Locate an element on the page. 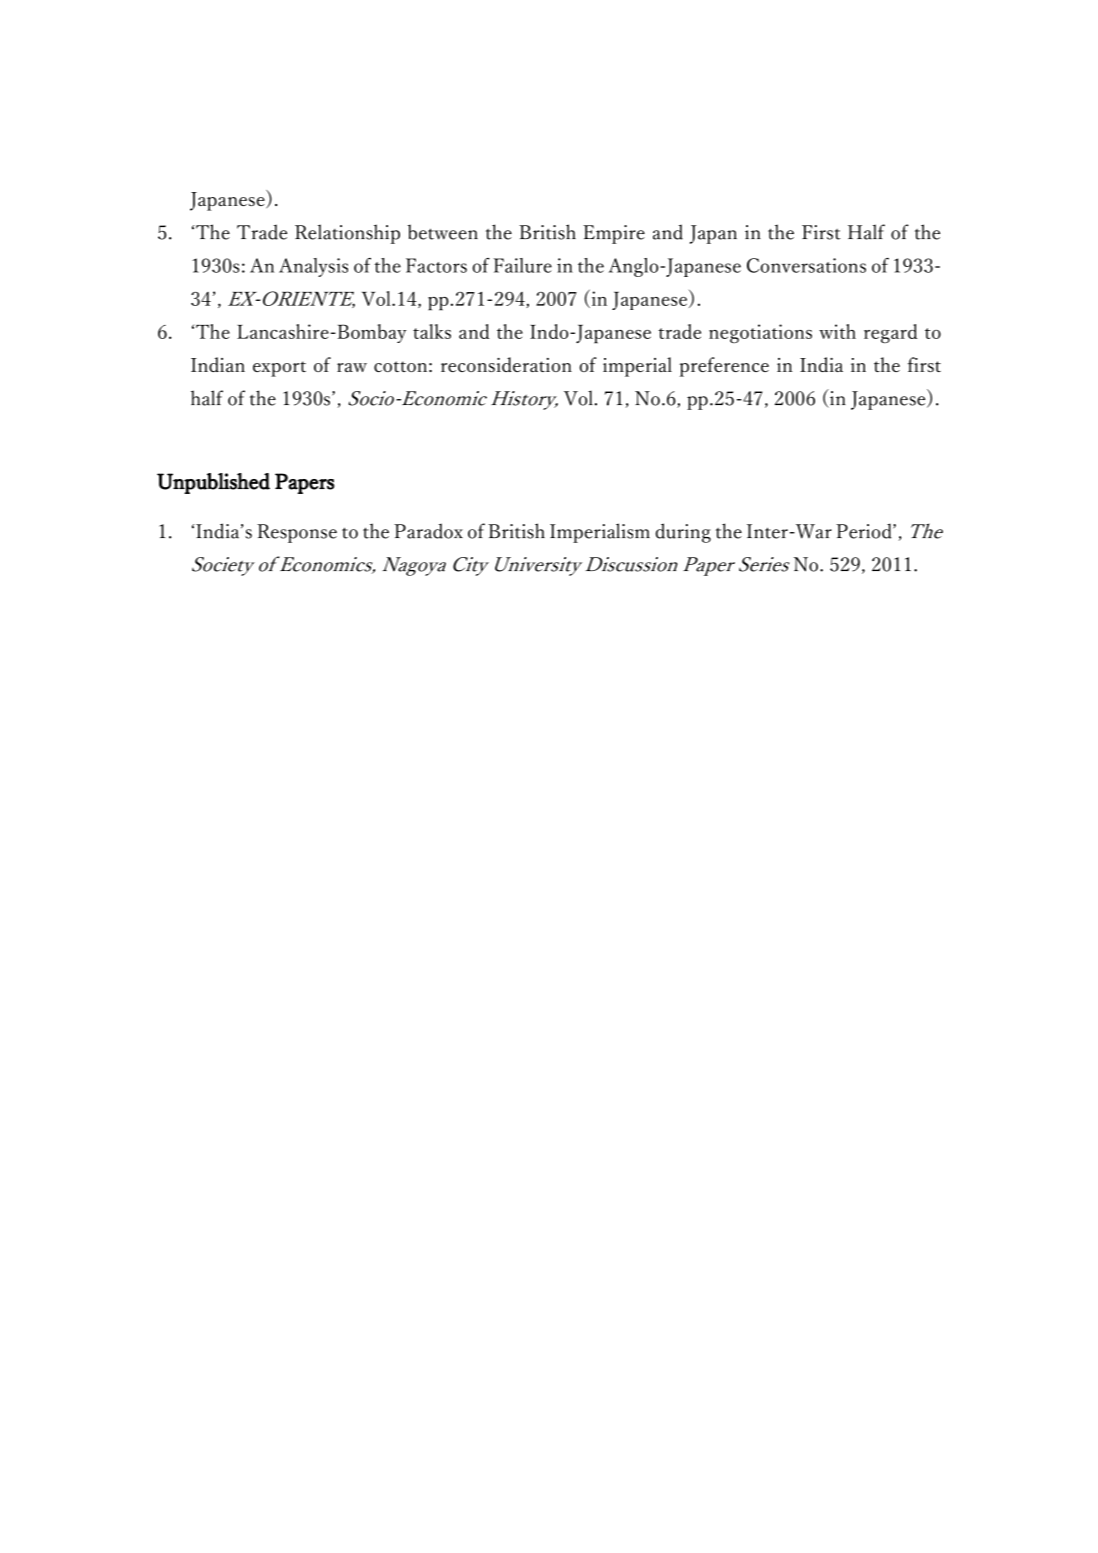 Image resolution: width=1098 pixels, height=1553 pixels. reconsideration is located at coordinates (506, 364).
